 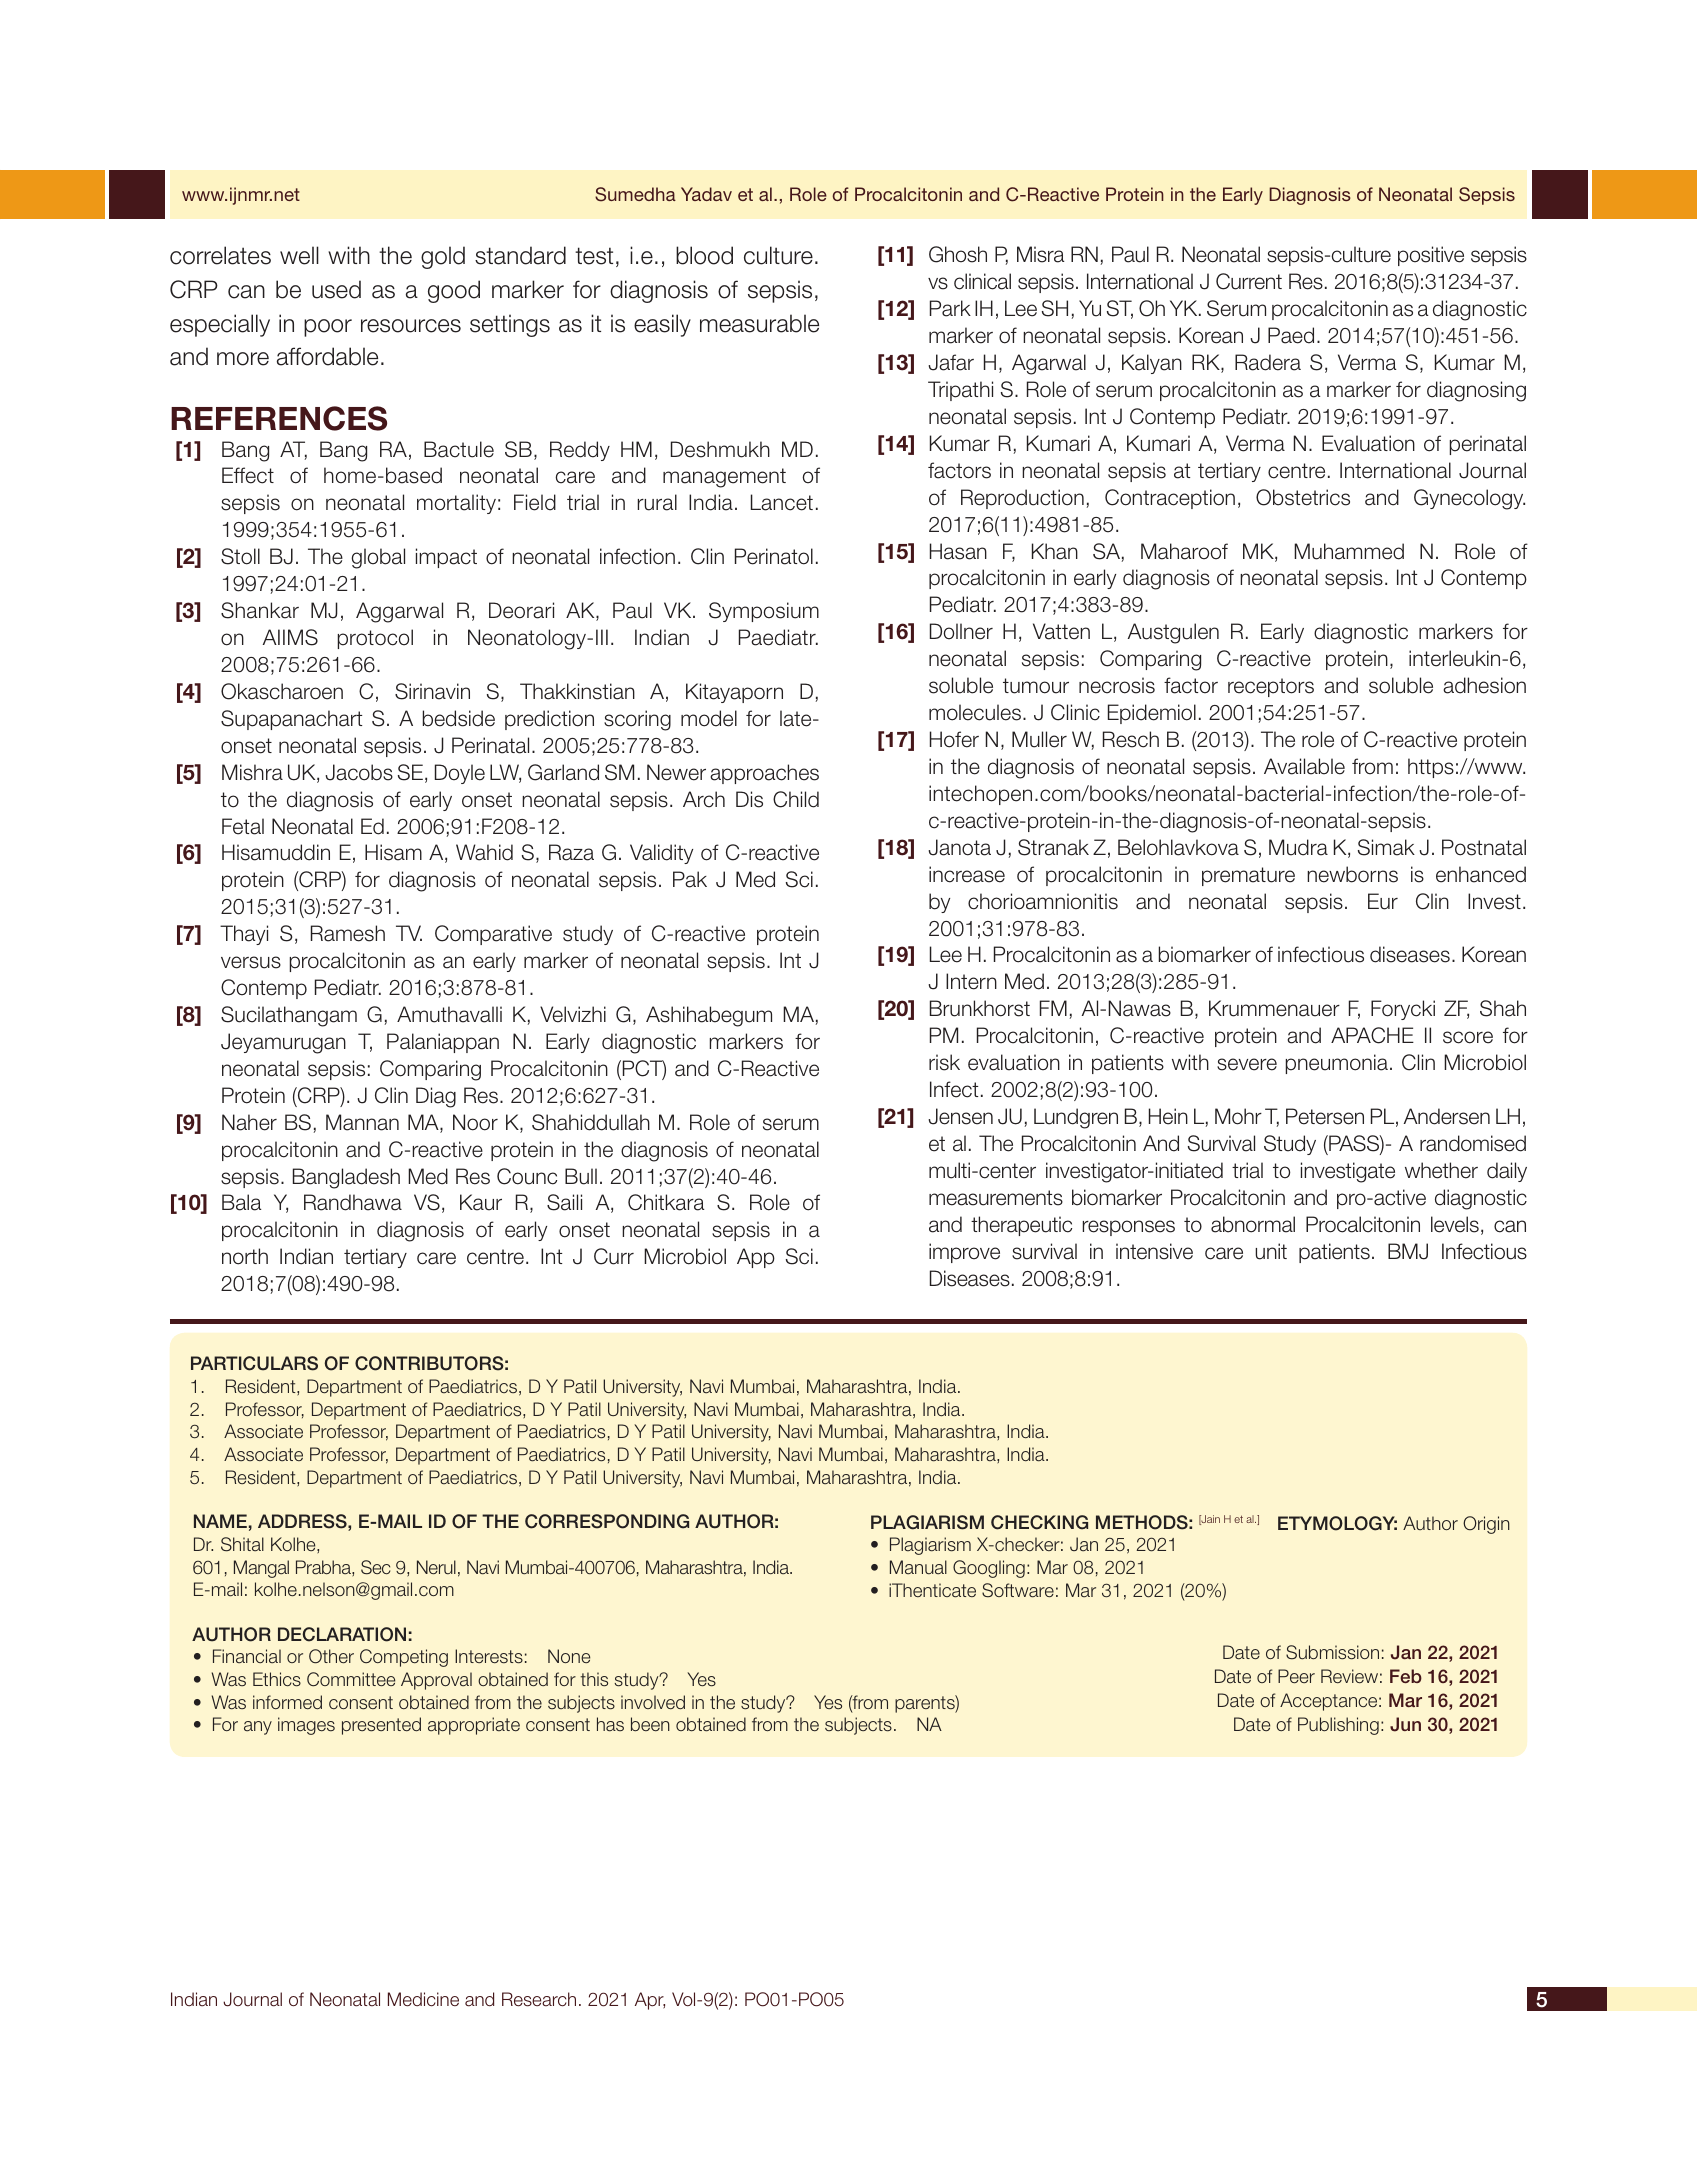 I want to click on Apr, so click(x=650, y=2001).
